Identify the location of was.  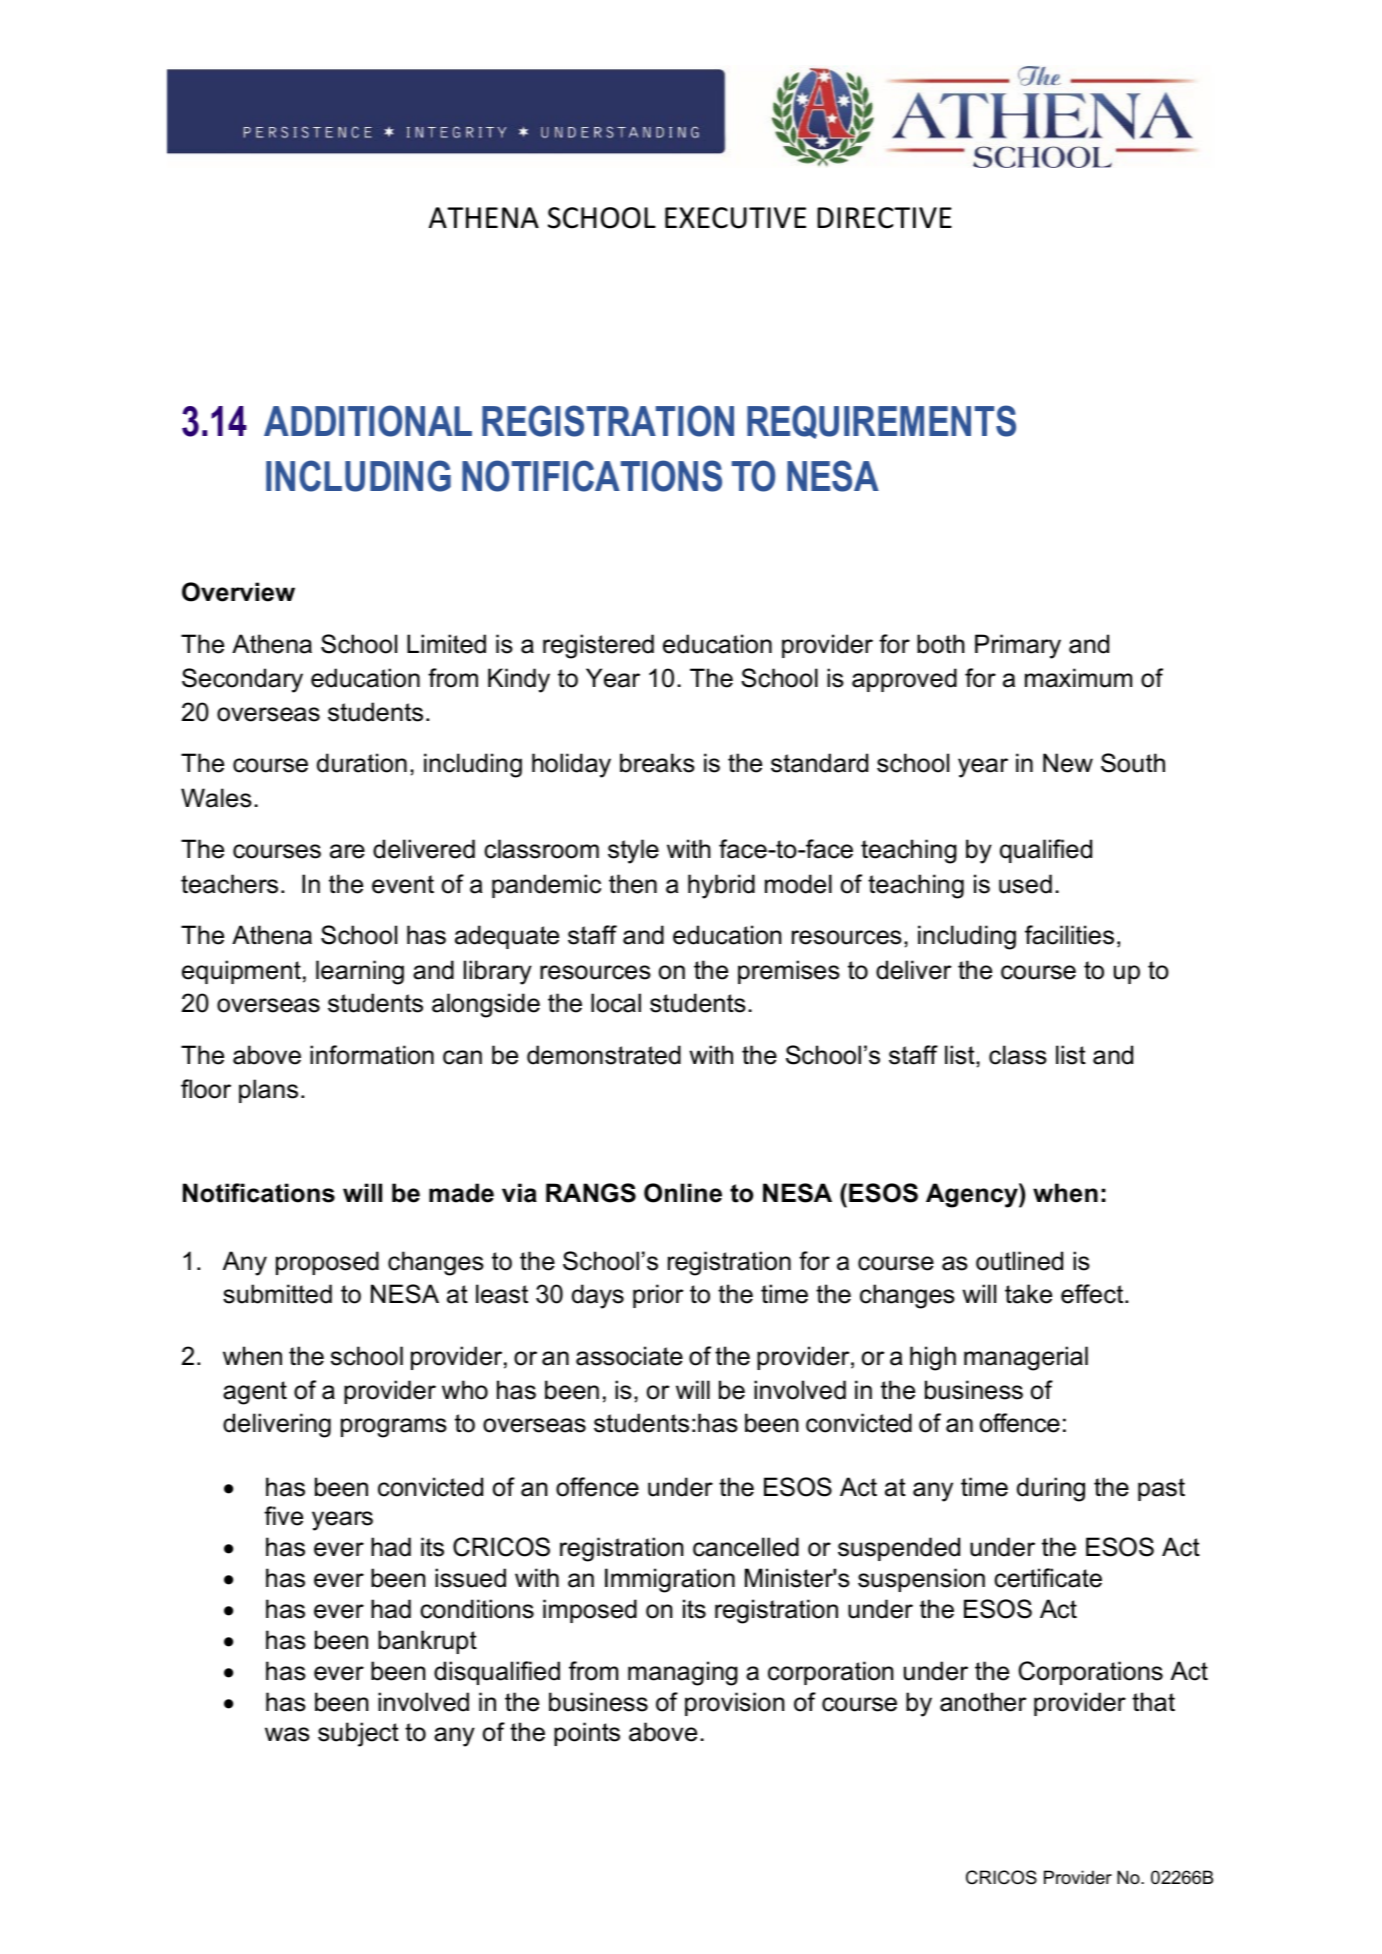
(287, 1734).
